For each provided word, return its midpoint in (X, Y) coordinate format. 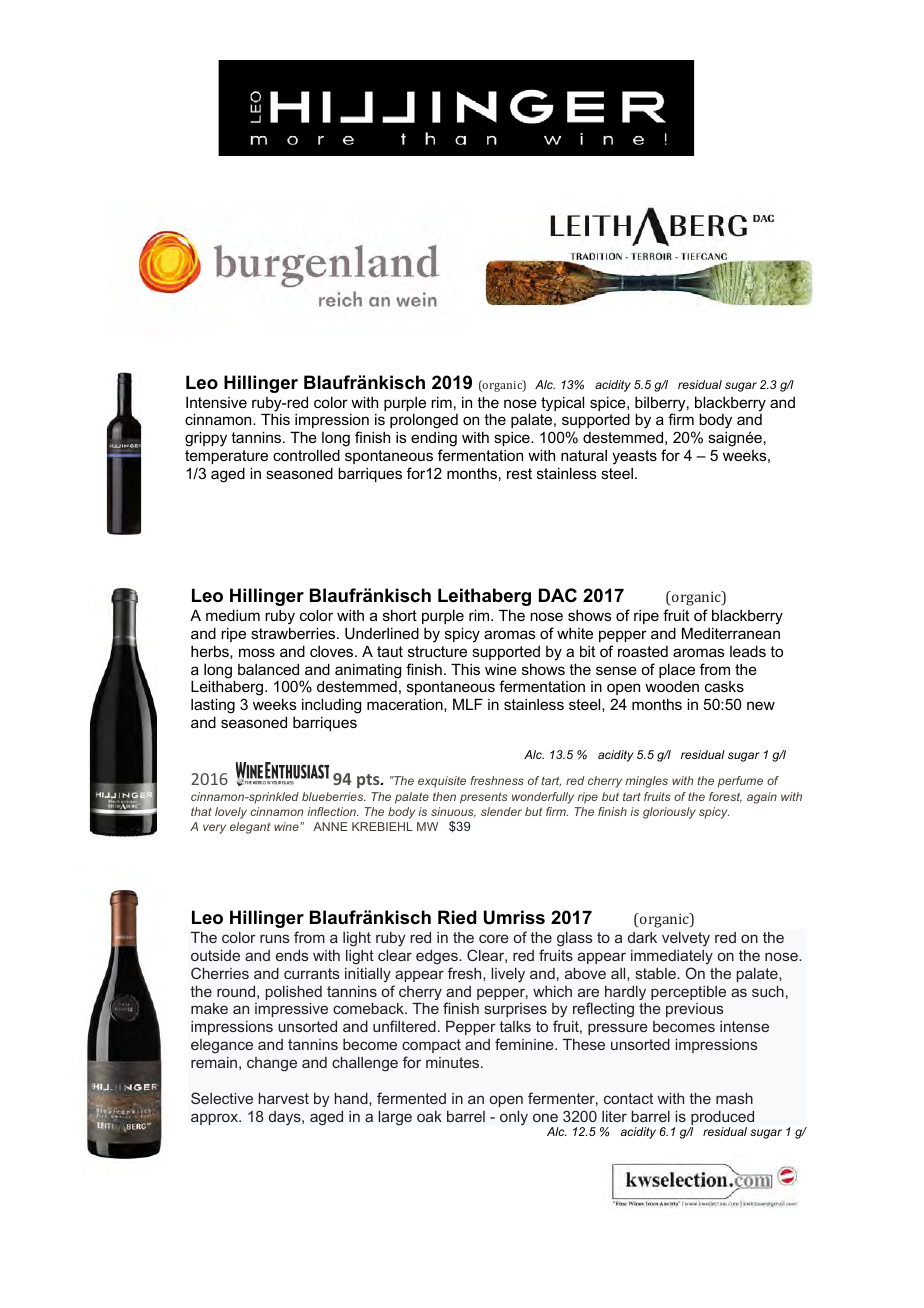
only (514, 1118)
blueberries (334, 796)
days (286, 1118)
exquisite (442, 782)
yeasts (634, 457)
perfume (740, 782)
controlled (306, 455)
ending (434, 440)
